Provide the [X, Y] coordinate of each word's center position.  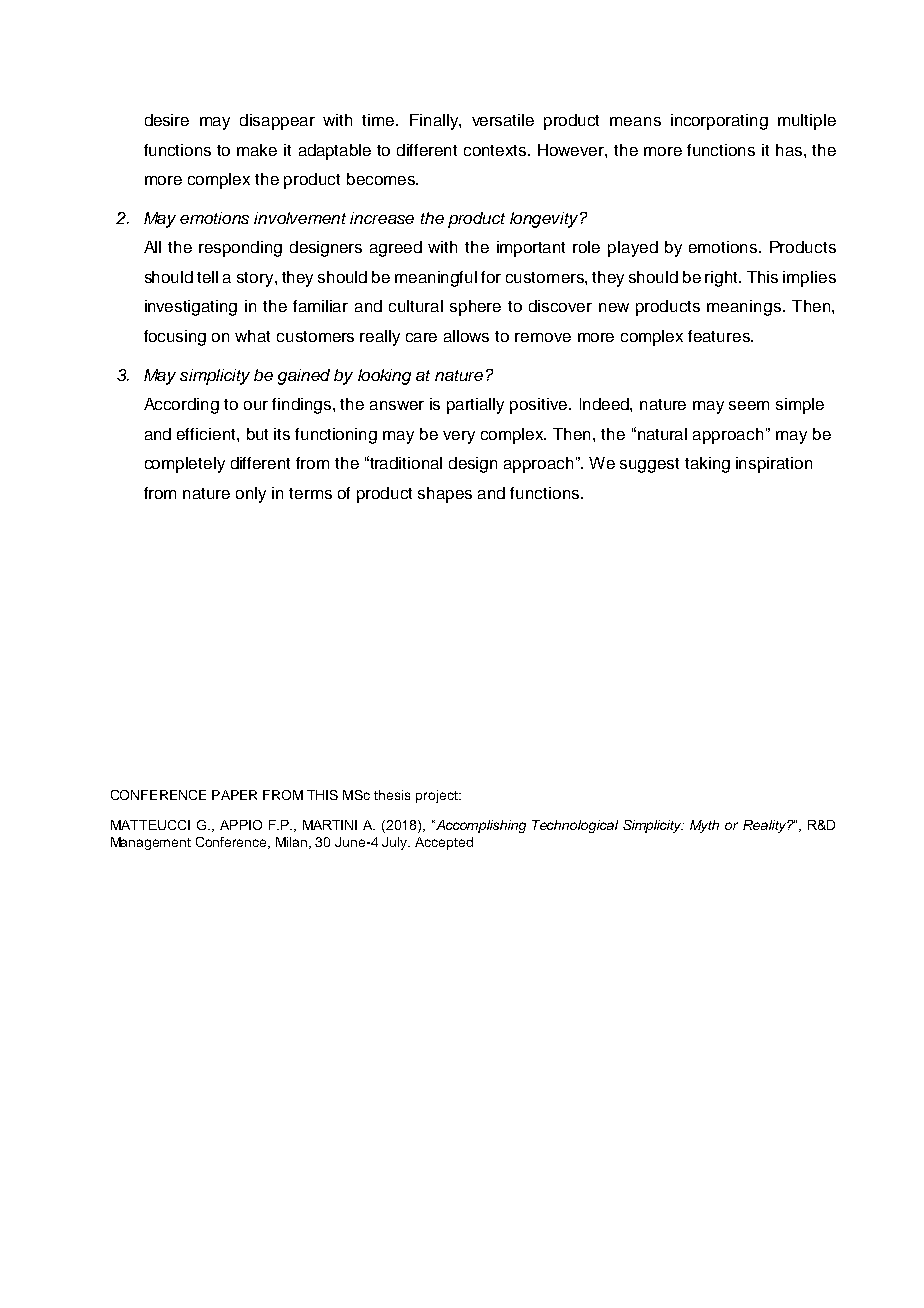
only [251, 495]
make [257, 150]
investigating [191, 308]
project [438, 796]
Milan [293, 843]
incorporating [719, 122]
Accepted [444, 843]
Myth [704, 826]
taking [707, 465]
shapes [445, 495]
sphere [475, 308]
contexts [496, 150]
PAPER [234, 795]
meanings [745, 308]
